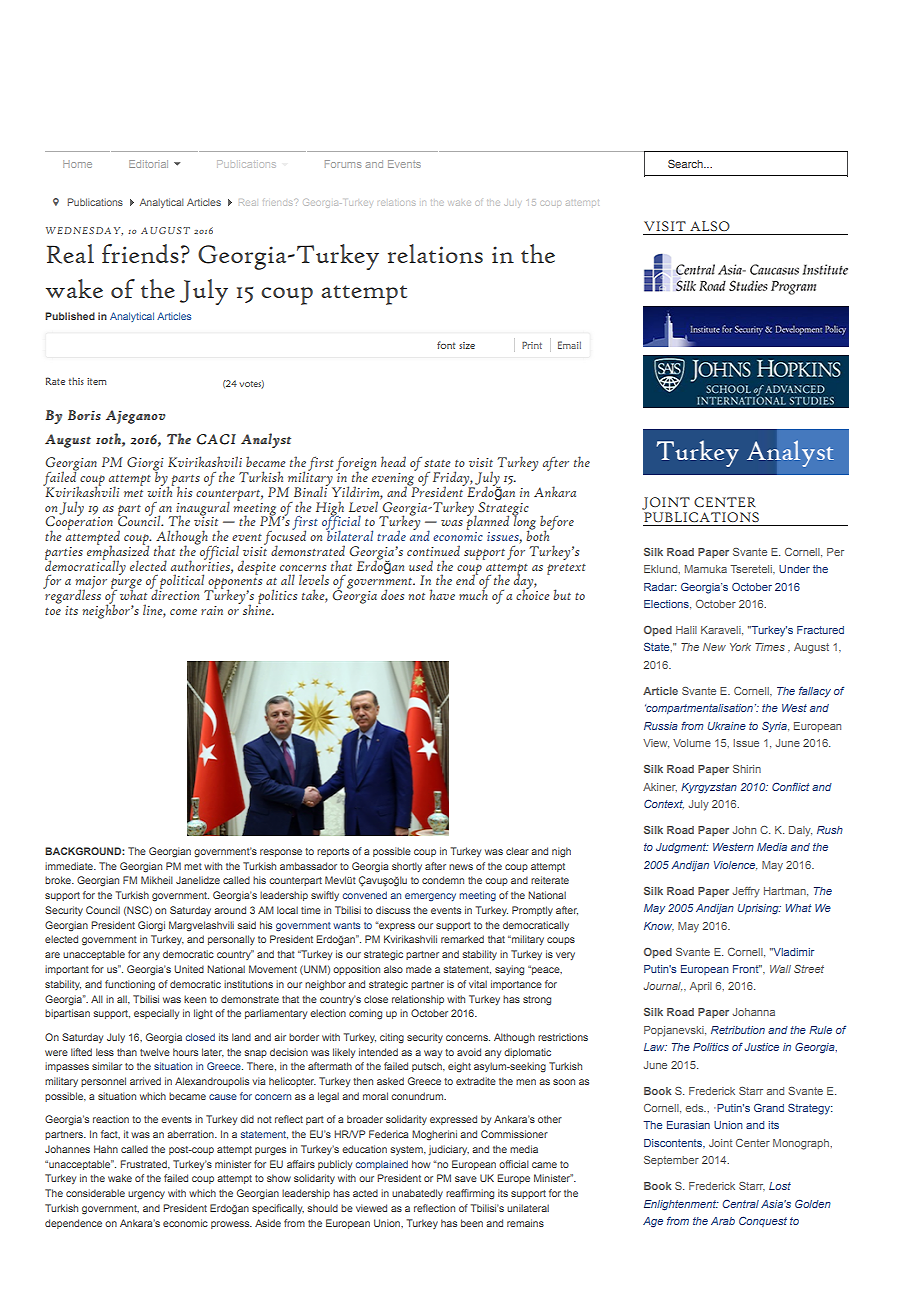  What do you see at coordinates (59, 880) in the document?
I see `broke` at bounding box center [59, 880].
